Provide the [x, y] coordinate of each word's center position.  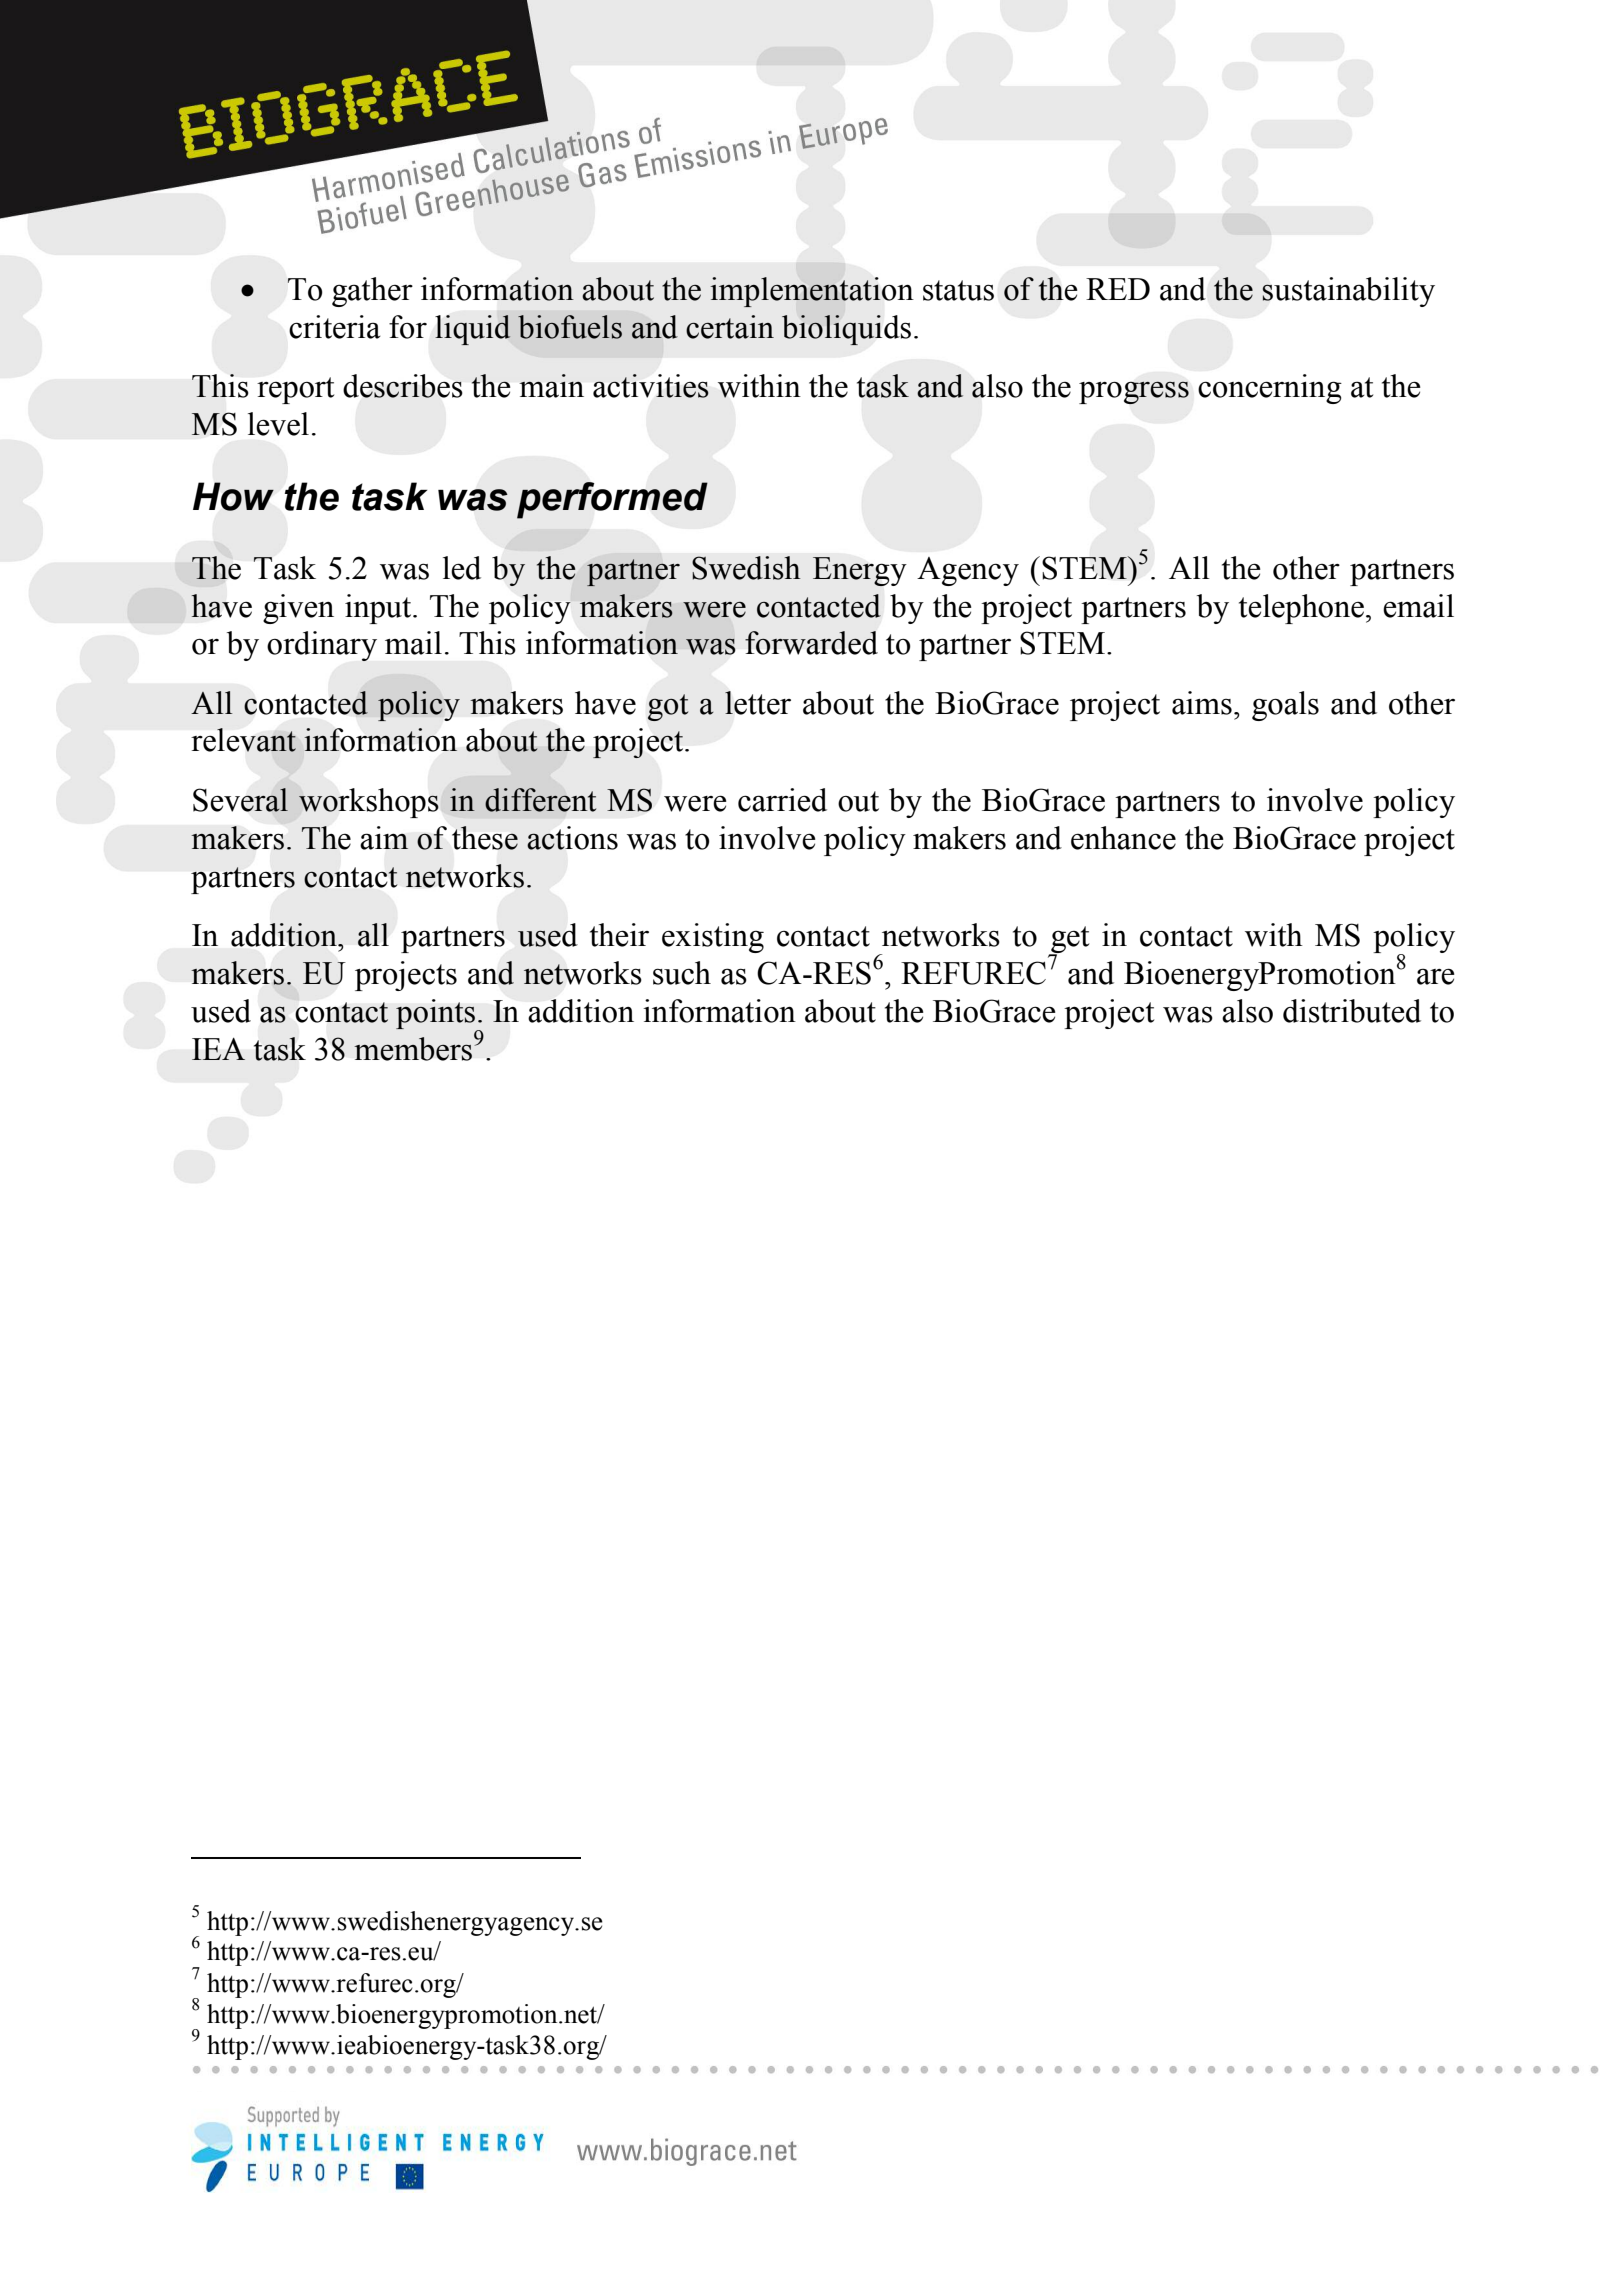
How [233, 496]
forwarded [811, 643]
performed [612, 500]
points [436, 1015]
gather [372, 292]
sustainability [1348, 292]
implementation [811, 292]
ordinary [322, 646]
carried [782, 800]
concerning [1270, 389]
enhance [1123, 838]
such [682, 973]
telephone [1301, 609]
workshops [368, 803]
